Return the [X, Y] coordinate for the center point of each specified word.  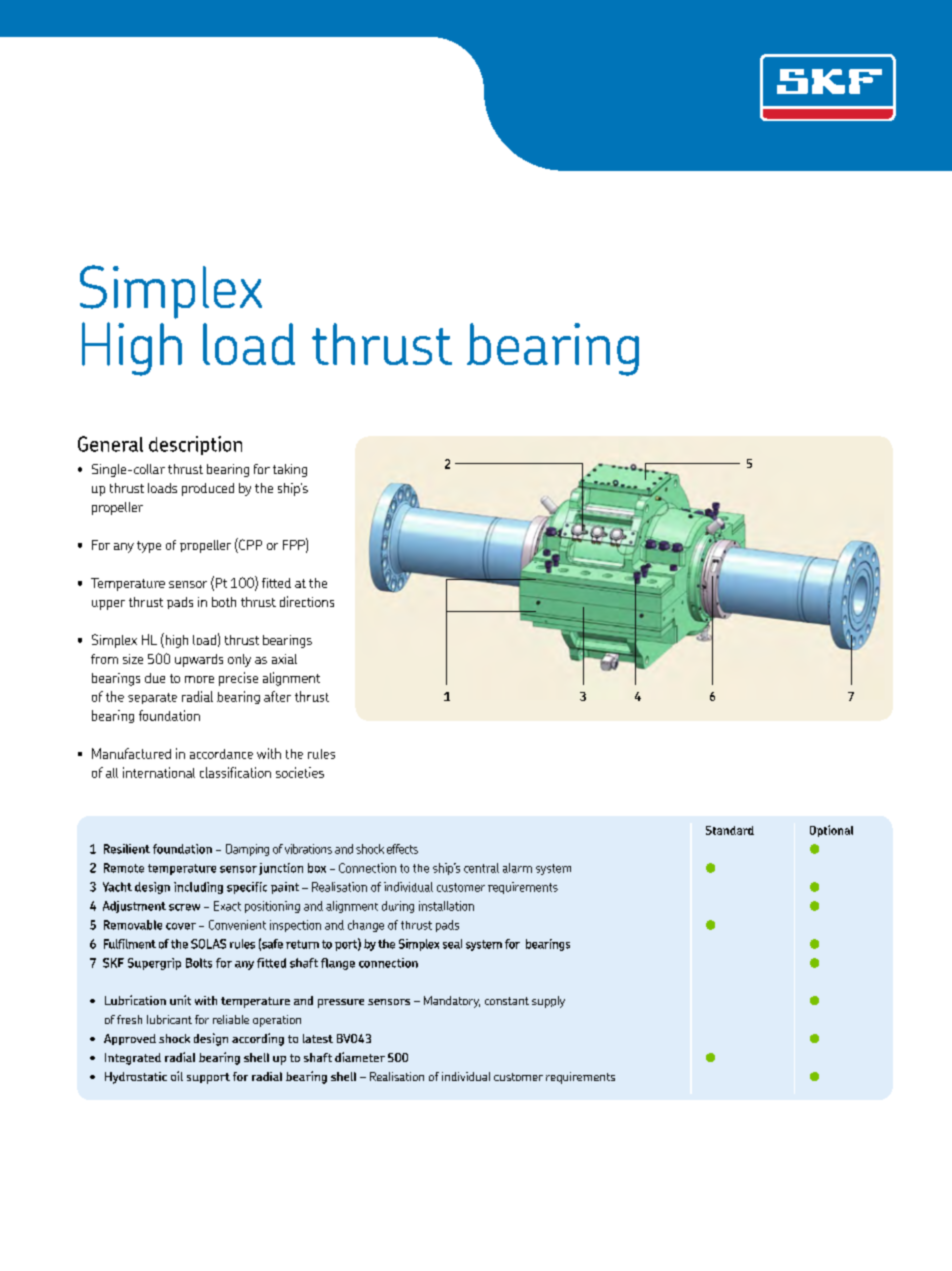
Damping [247, 850]
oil [177, 1076]
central [481, 868]
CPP [249, 545]
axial [284, 659]
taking [290, 470]
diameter [360, 1057]
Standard [730, 830]
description [195, 445]
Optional [831, 831]
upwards [199, 660]
